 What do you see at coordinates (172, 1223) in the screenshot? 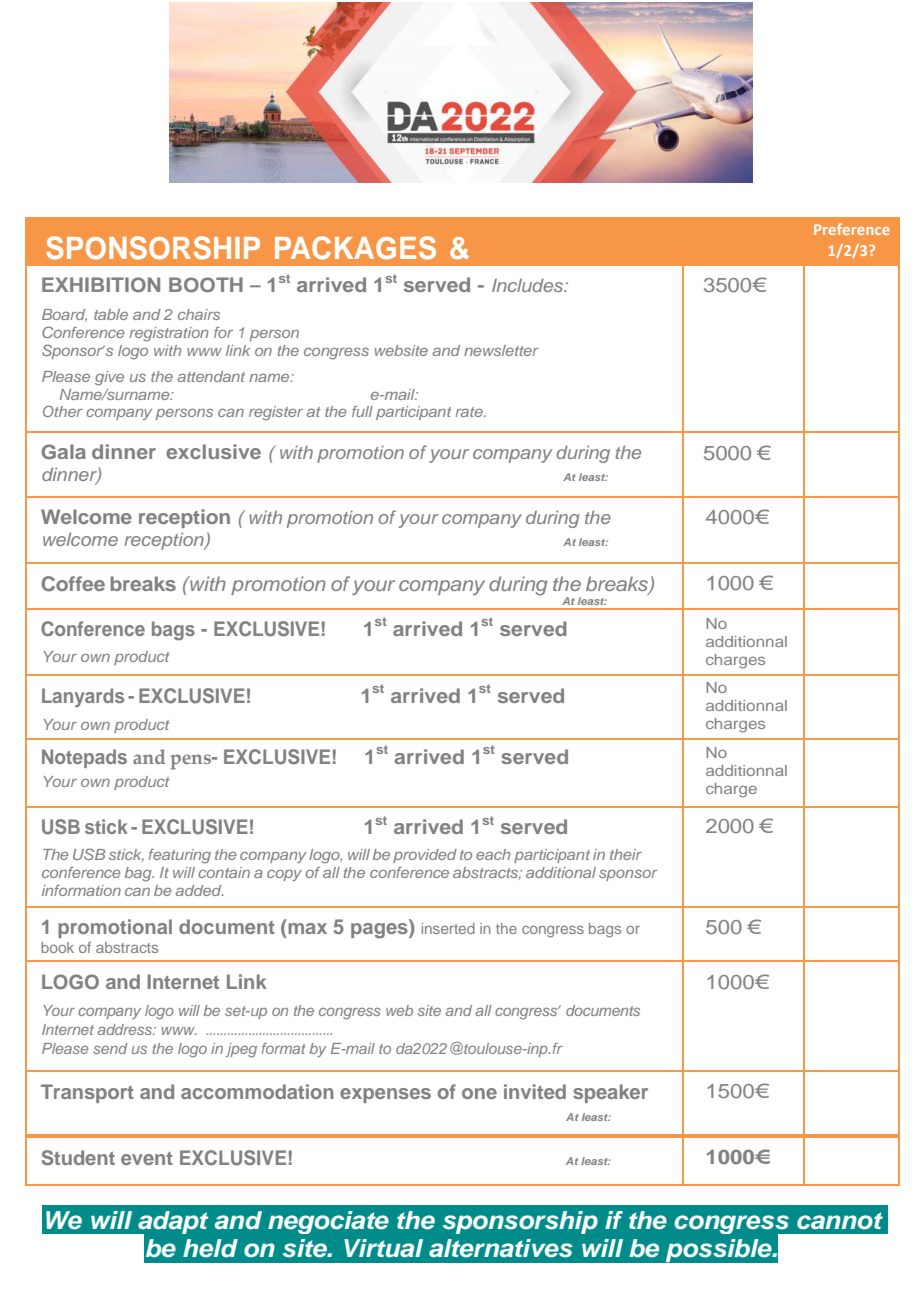
I see `adapt` at bounding box center [172, 1223].
